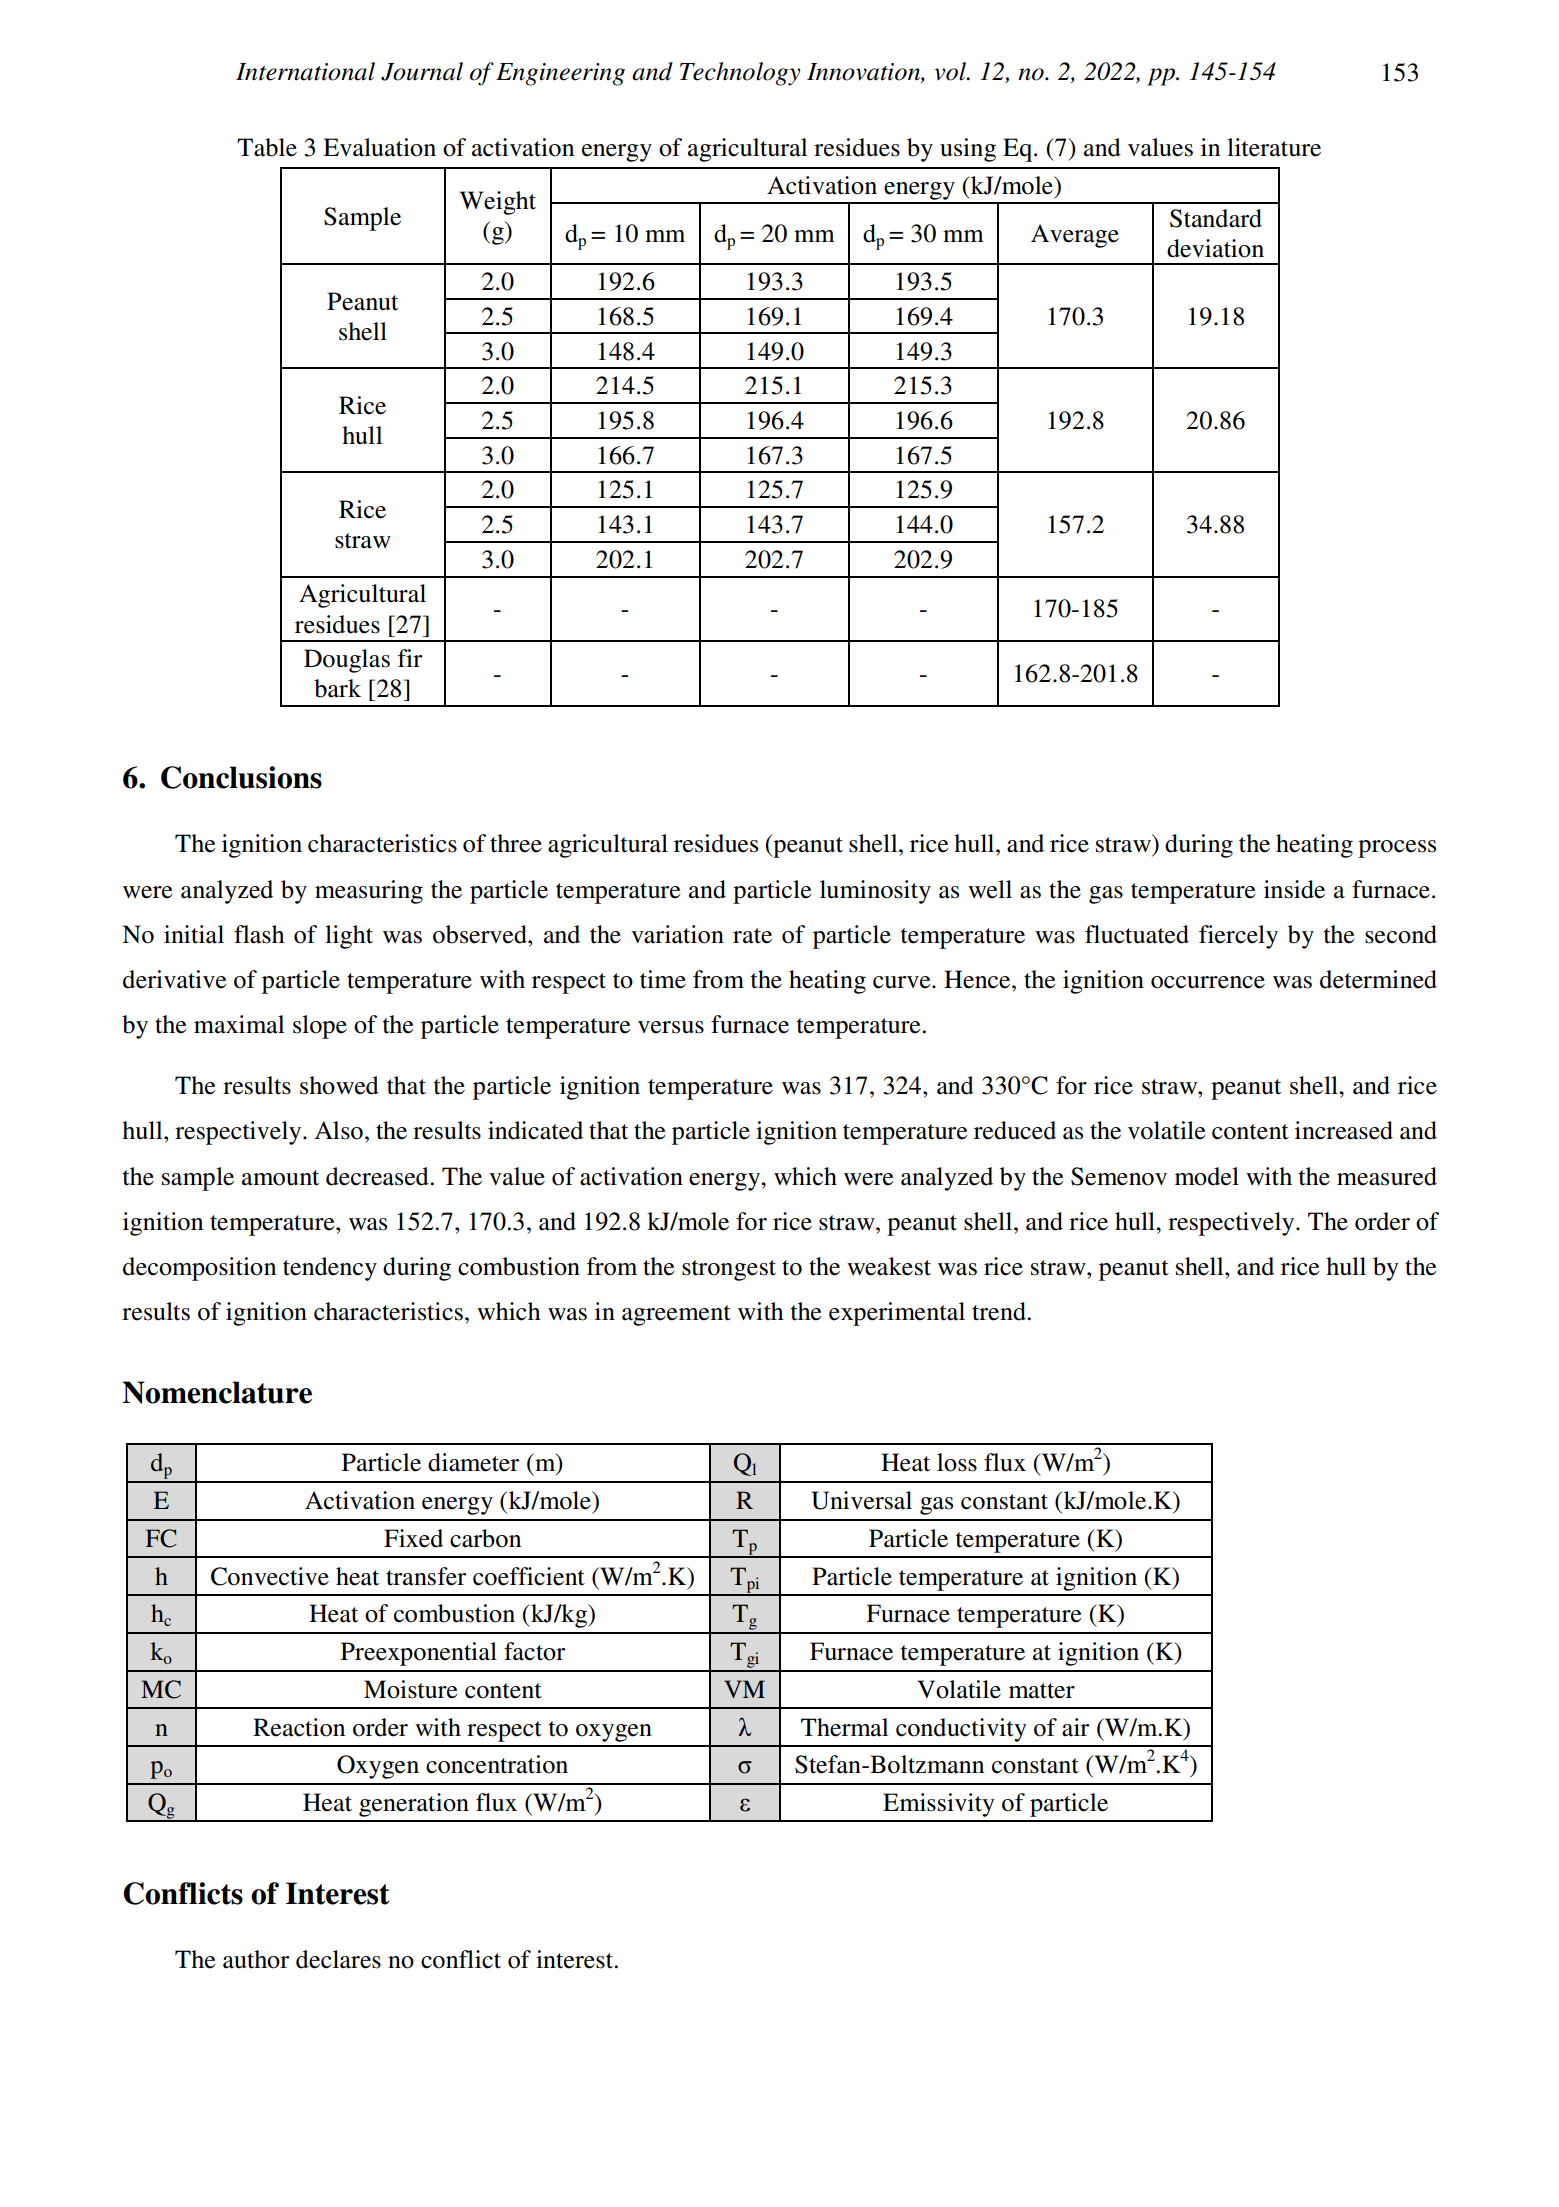 This screenshot has width=1559, height=2207. Describe the element at coordinates (740, 74) in the screenshot. I see `Technology` at that location.
